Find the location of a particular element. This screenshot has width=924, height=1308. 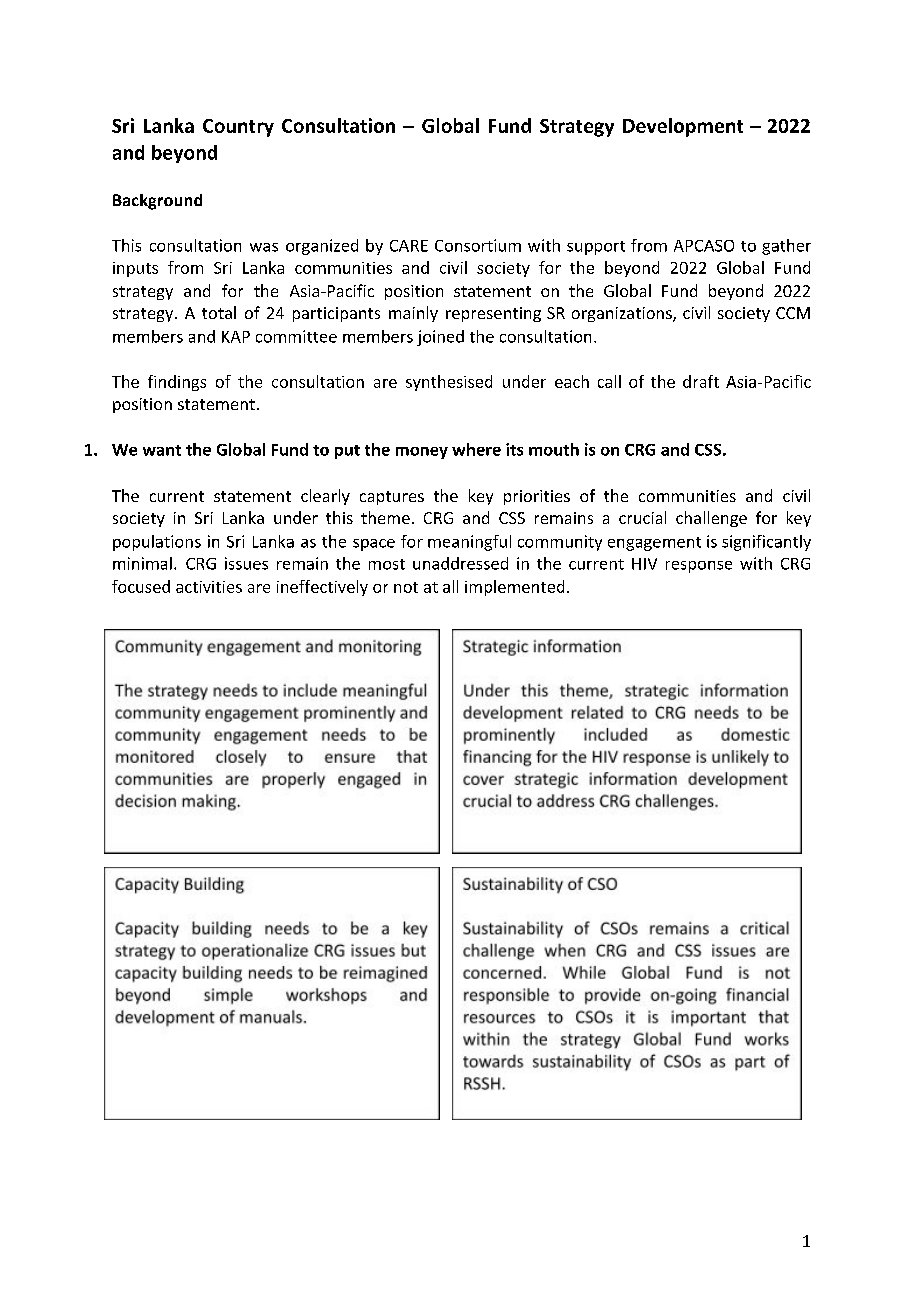

Development is located at coordinates (683, 127).
